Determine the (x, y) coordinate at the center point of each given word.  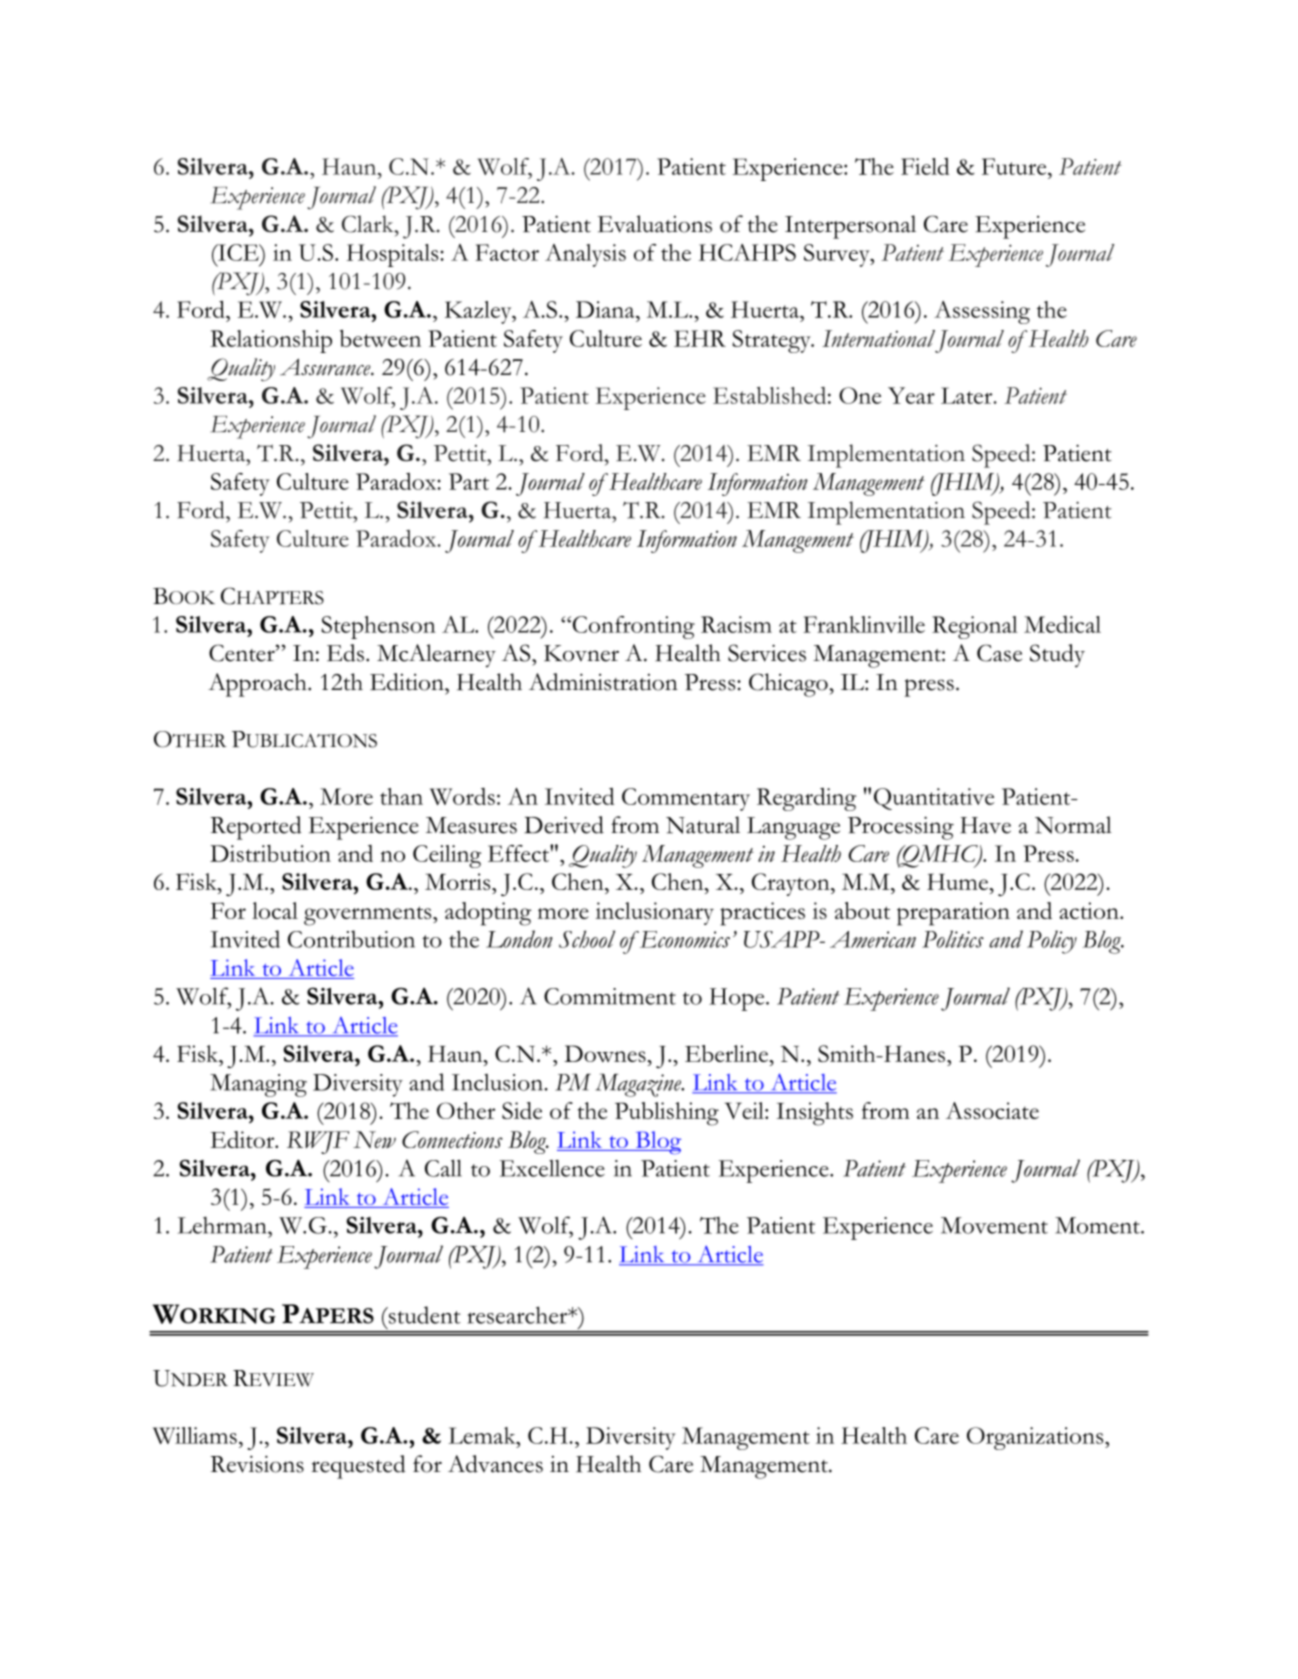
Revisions (257, 1464)
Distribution (270, 853)
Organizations (1036, 1438)
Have (985, 825)
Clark (369, 224)
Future (1015, 166)
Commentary (686, 799)
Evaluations (655, 224)
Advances (495, 1464)
